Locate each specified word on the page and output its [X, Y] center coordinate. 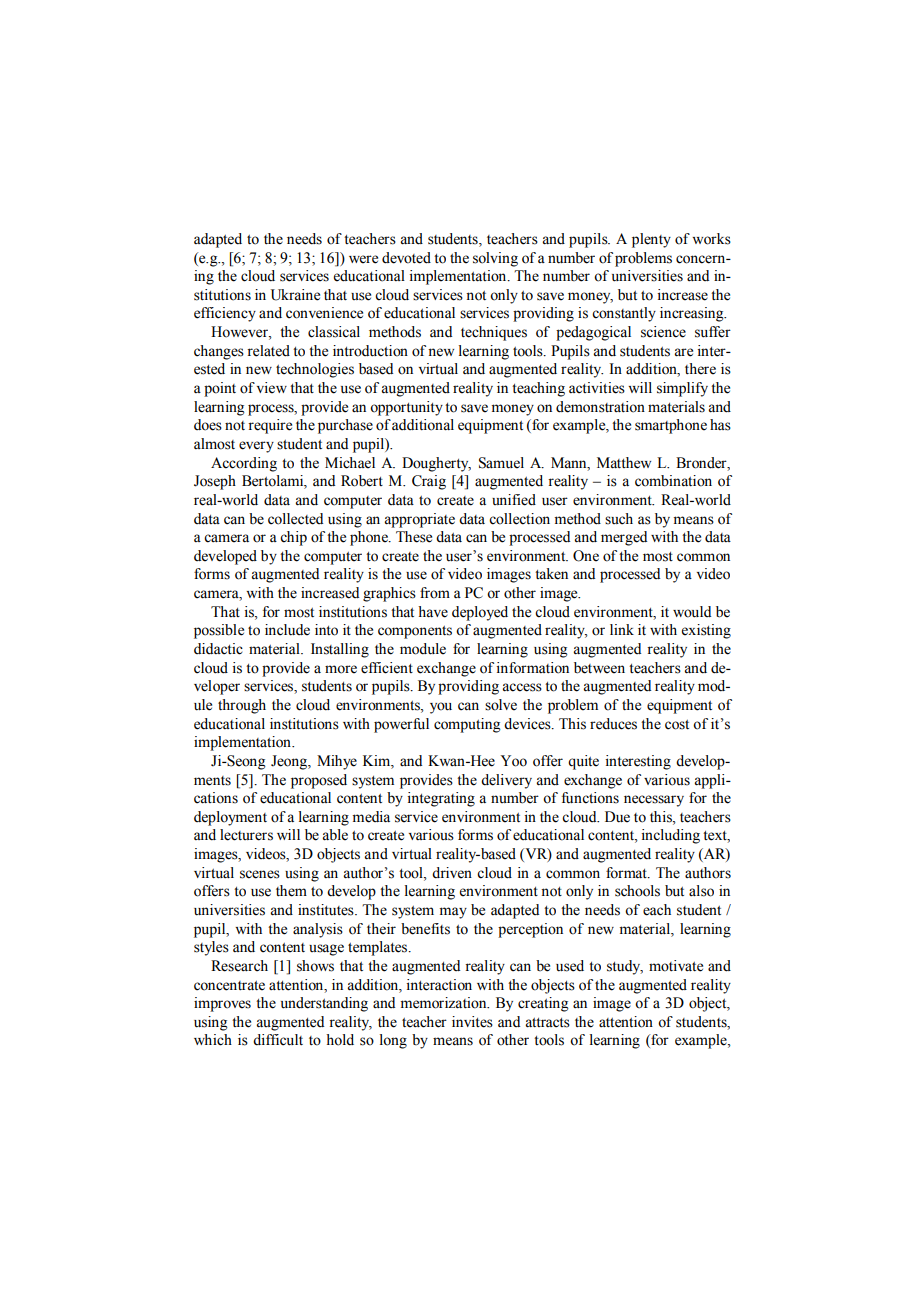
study [625, 967]
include [287, 630]
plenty [651, 240]
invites [472, 1022]
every [256, 447]
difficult [278, 1040]
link [622, 629]
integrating [441, 799]
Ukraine [295, 295]
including [671, 836]
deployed [480, 613]
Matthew [624, 463]
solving [495, 259]
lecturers [246, 835]
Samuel [501, 463]
